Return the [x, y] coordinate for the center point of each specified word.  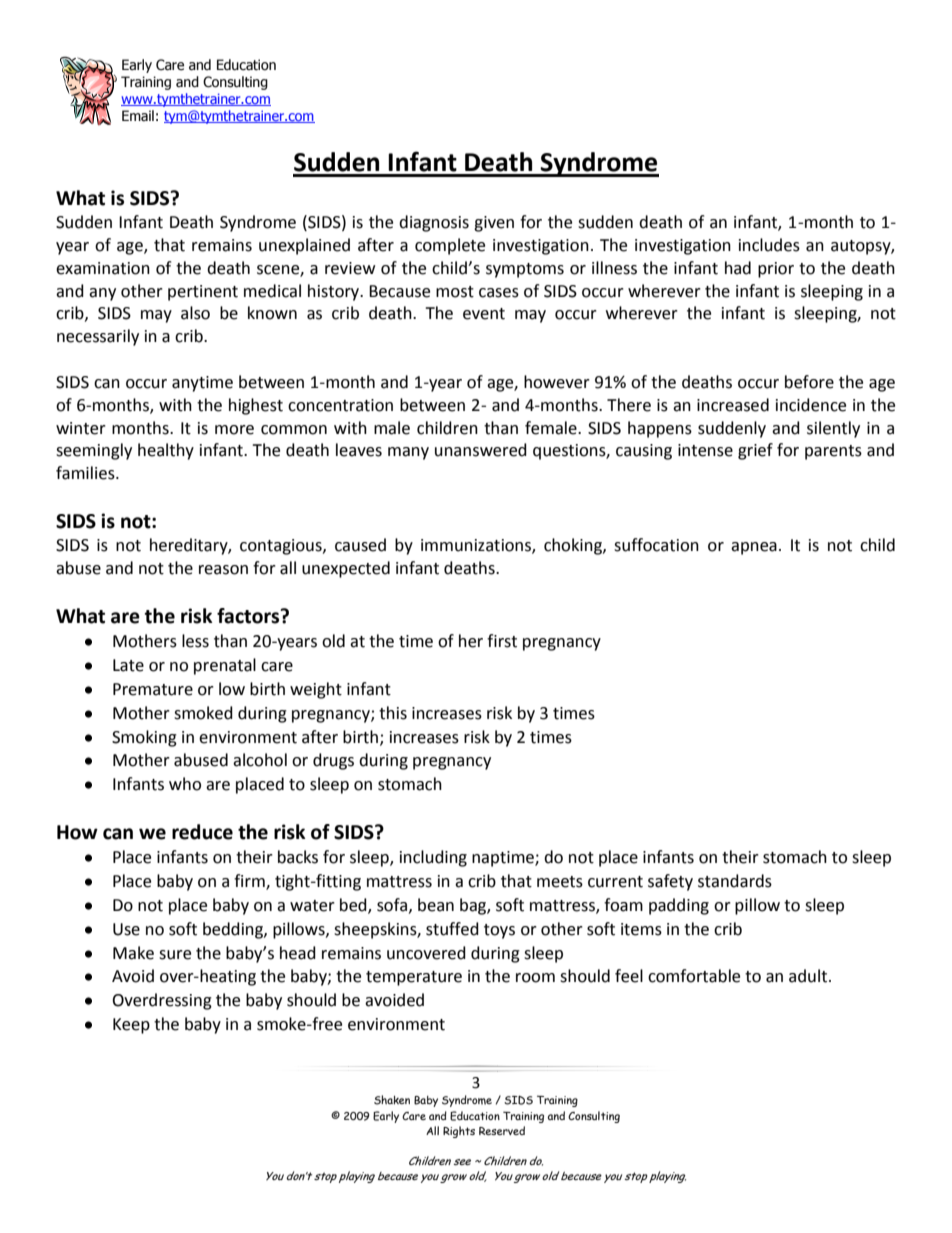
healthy [166, 451]
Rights [459, 1132]
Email [138, 115]
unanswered [481, 450]
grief [755, 451]
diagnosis [434, 223]
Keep [131, 1026]
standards [735, 881]
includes [769, 245]
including [433, 858]
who [185, 784]
